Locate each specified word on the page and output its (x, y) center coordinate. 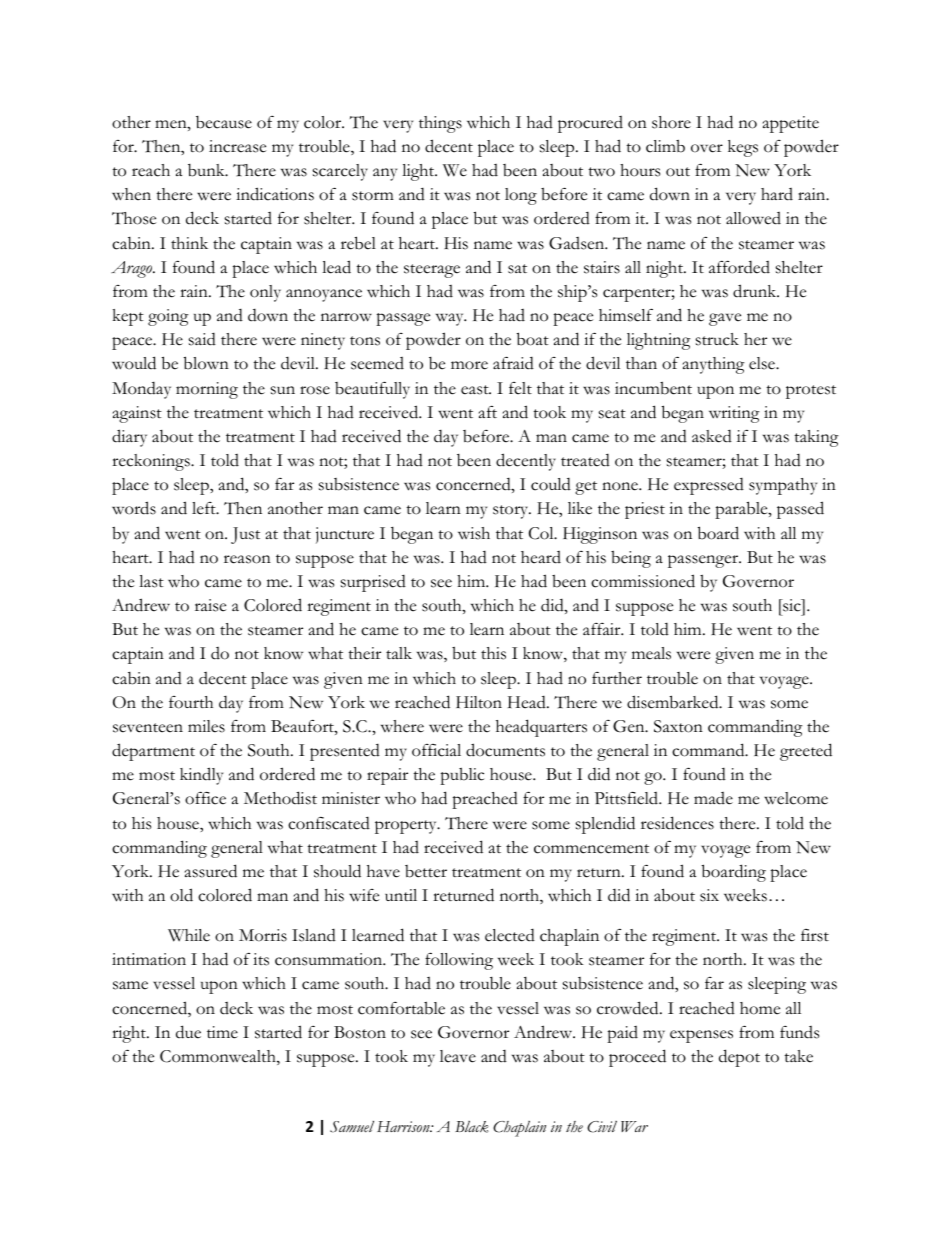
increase (237, 146)
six (709, 895)
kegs (743, 148)
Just (245, 535)
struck (717, 339)
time (222, 1032)
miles (206, 726)
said (202, 339)
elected (510, 935)
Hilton (479, 702)
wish (474, 533)
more (469, 365)
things (440, 124)
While (189, 935)
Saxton (678, 726)
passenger (704, 561)
